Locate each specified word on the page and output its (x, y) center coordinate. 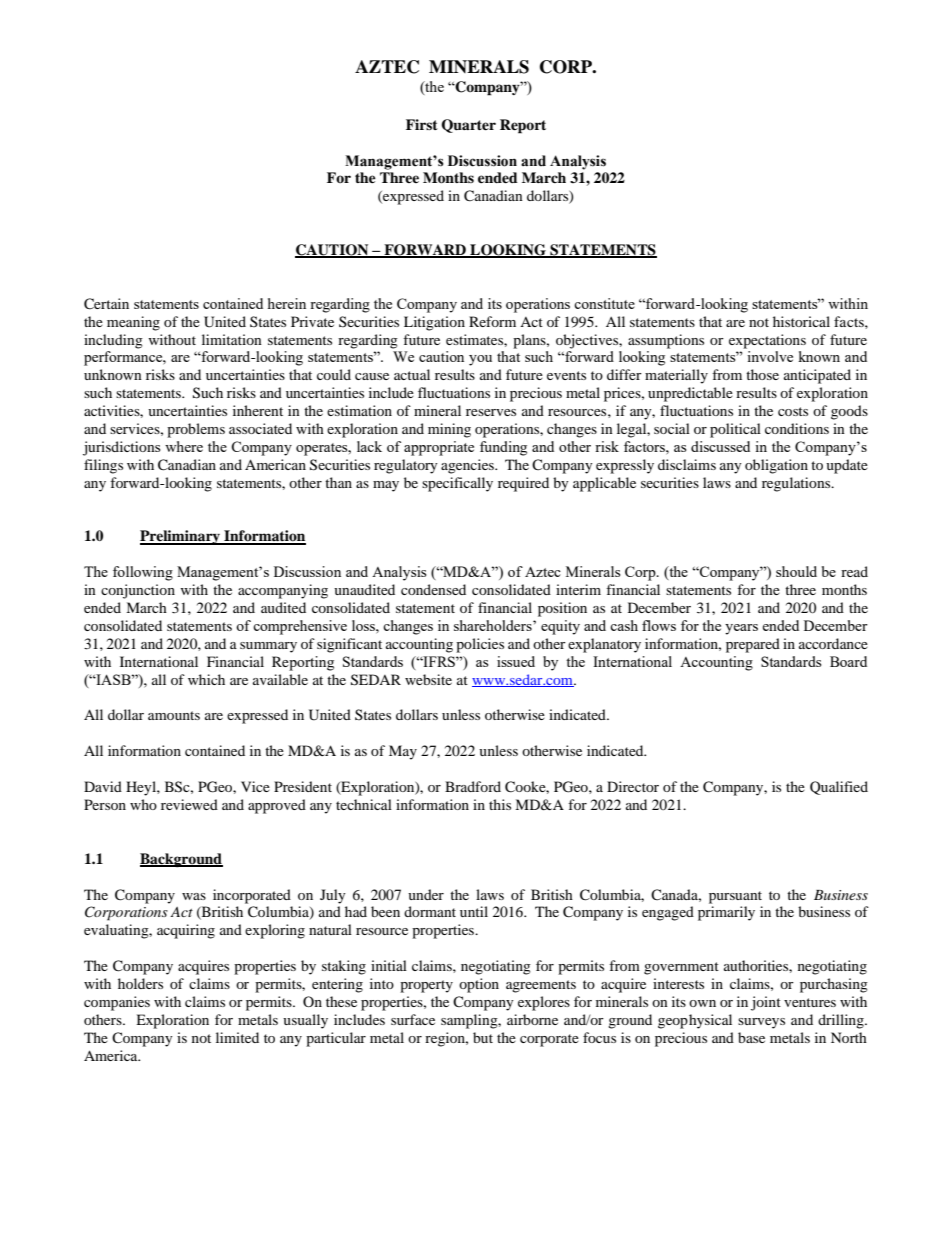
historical (801, 321)
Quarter (468, 126)
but (483, 1037)
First (422, 124)
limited (237, 1037)
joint (766, 1003)
